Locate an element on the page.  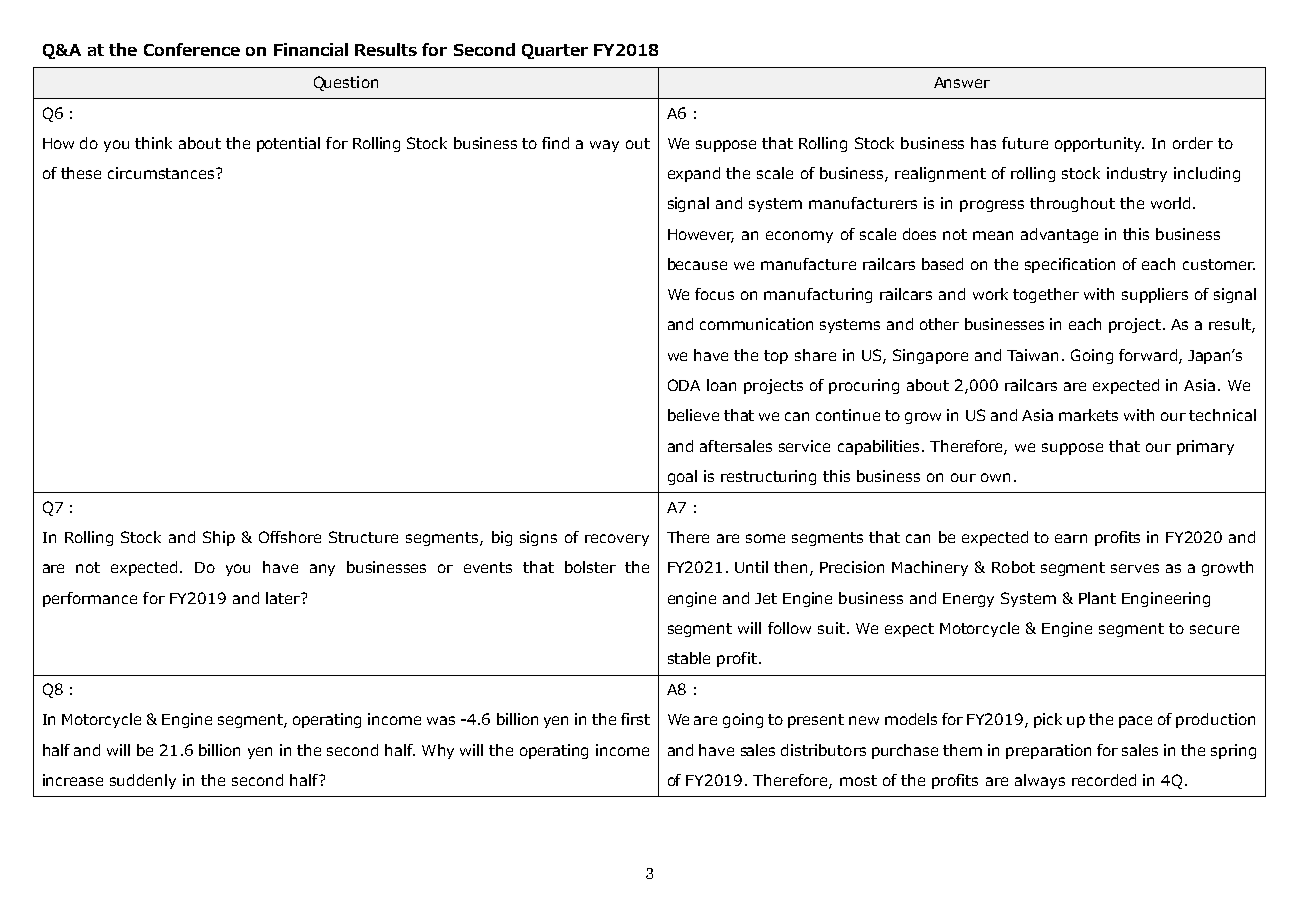
Answer is located at coordinates (962, 82).
